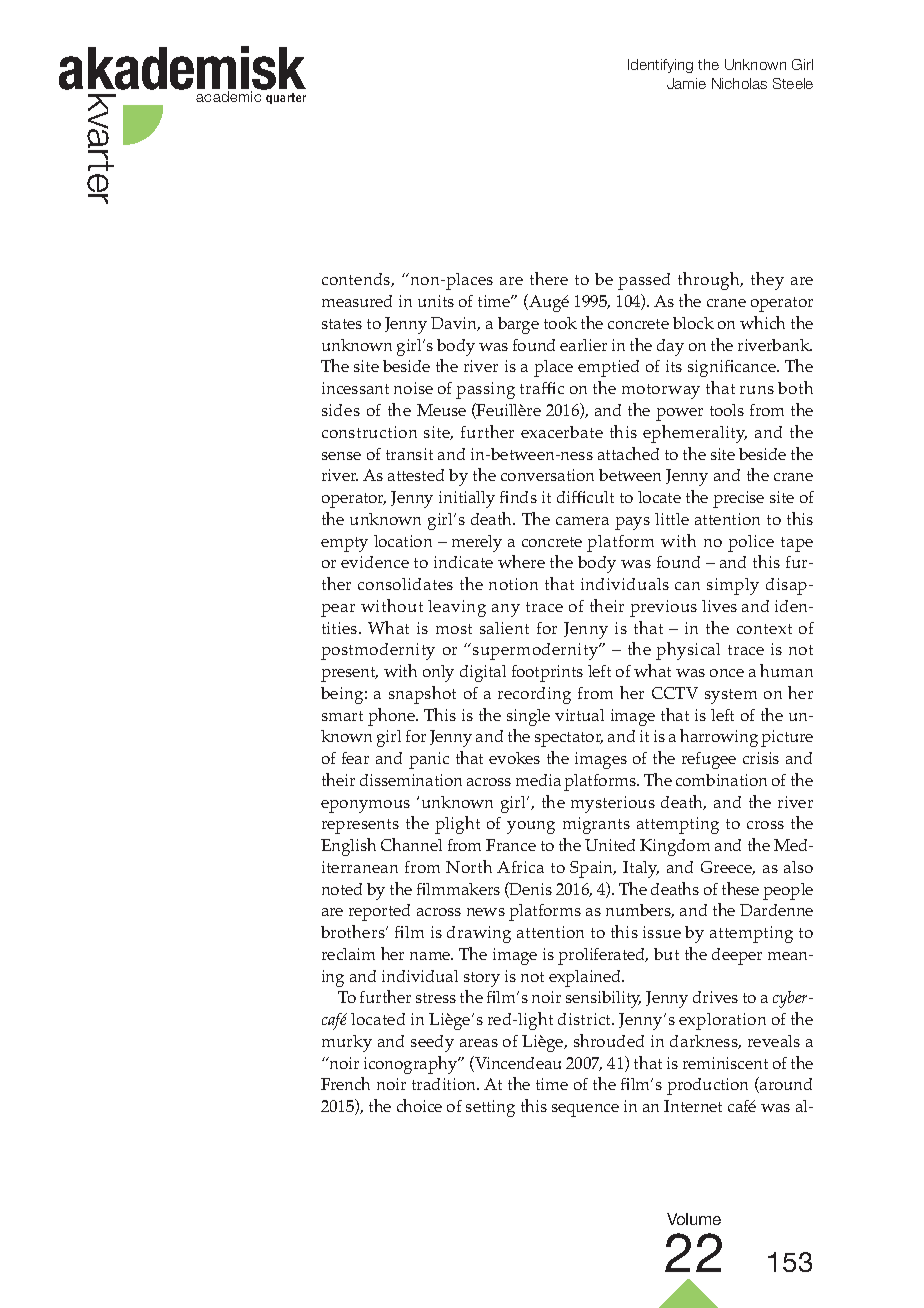 This document has height=1308, width=924. Describe the element at coordinates (286, 98) in the document. I see `quarter` at that location.
